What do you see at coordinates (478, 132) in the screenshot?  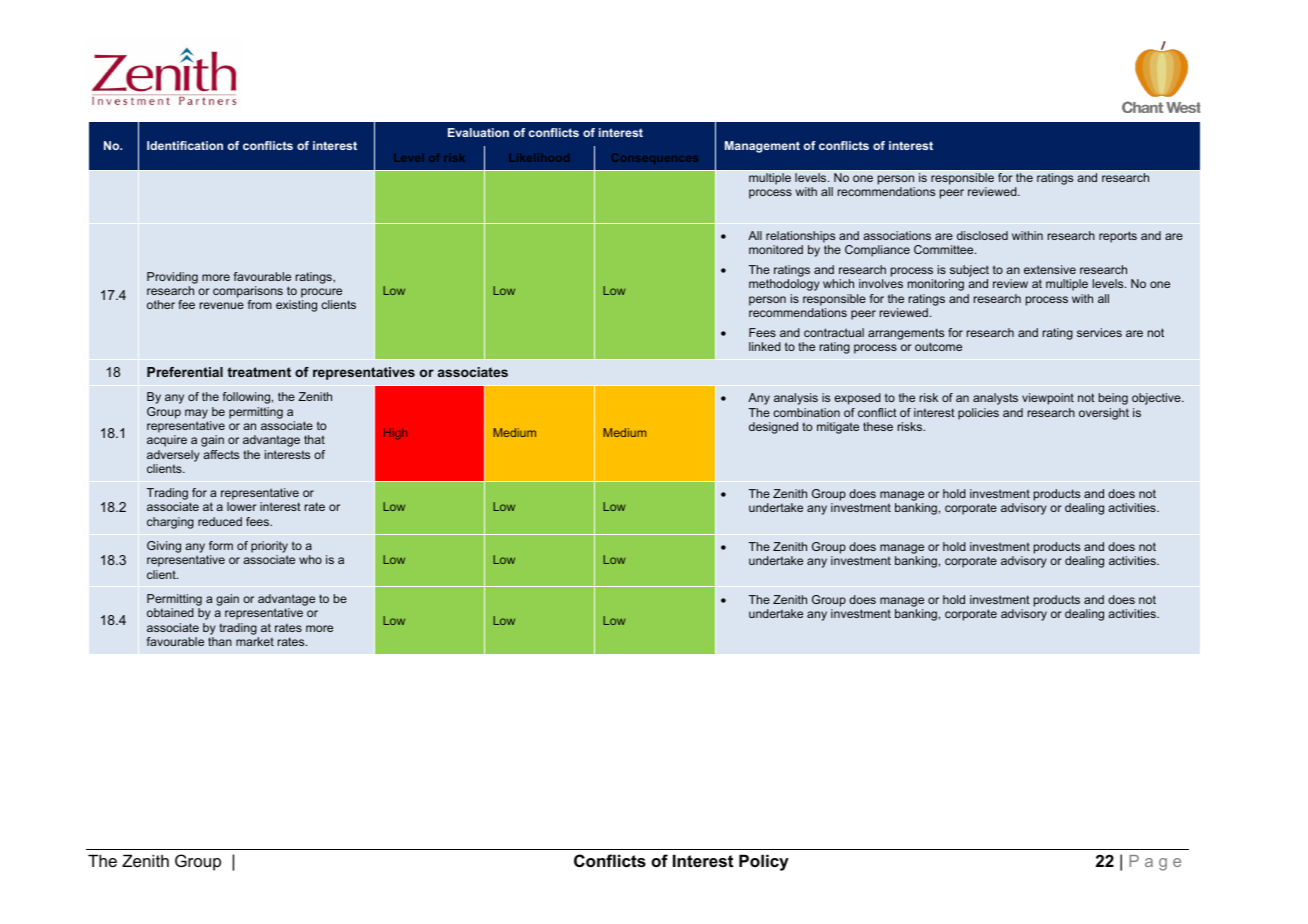 I see `Evaluation` at bounding box center [478, 132].
